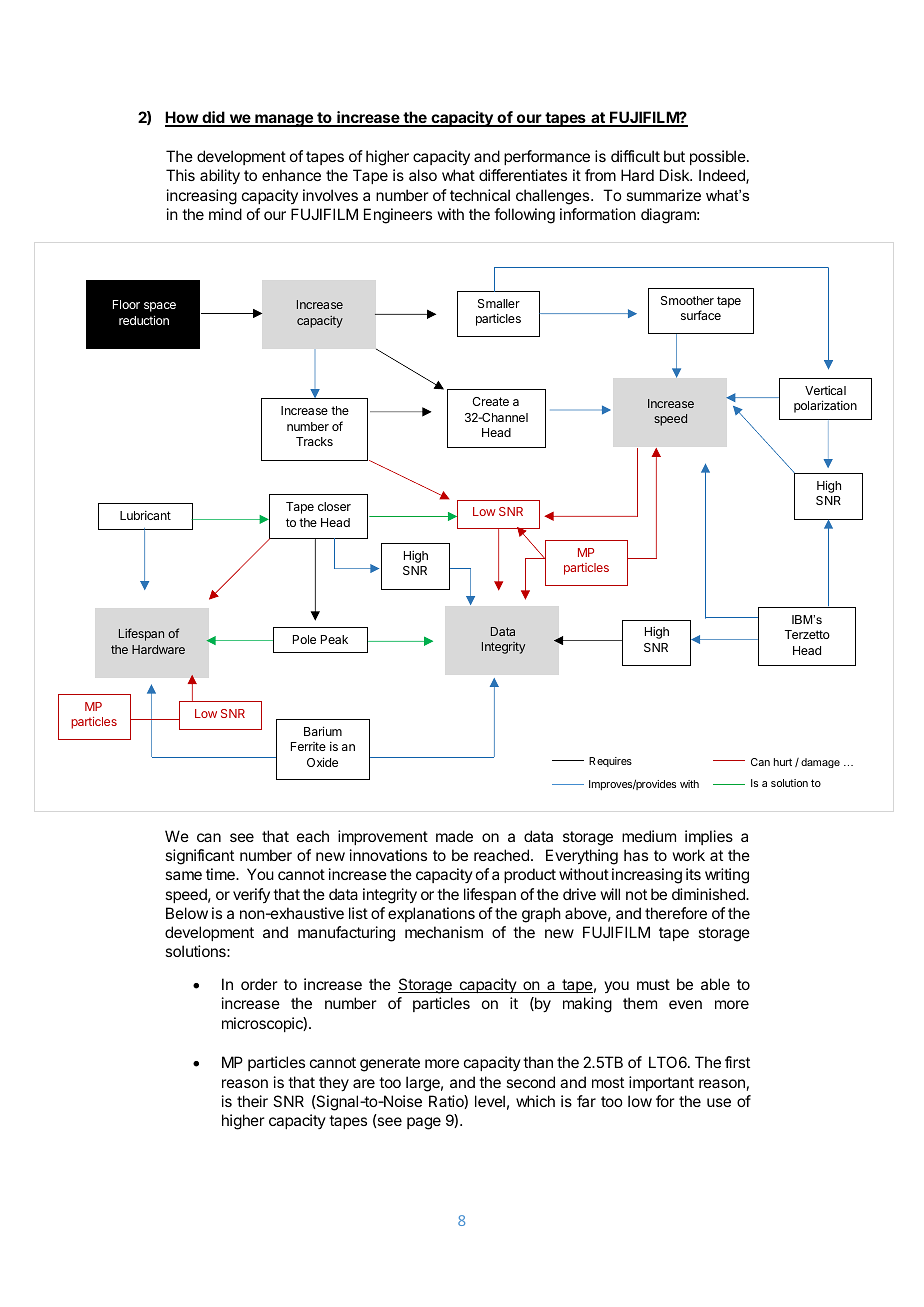 The height and width of the document is (1307, 924). What do you see at coordinates (252, 1101) in the document?
I see `their` at bounding box center [252, 1101].
